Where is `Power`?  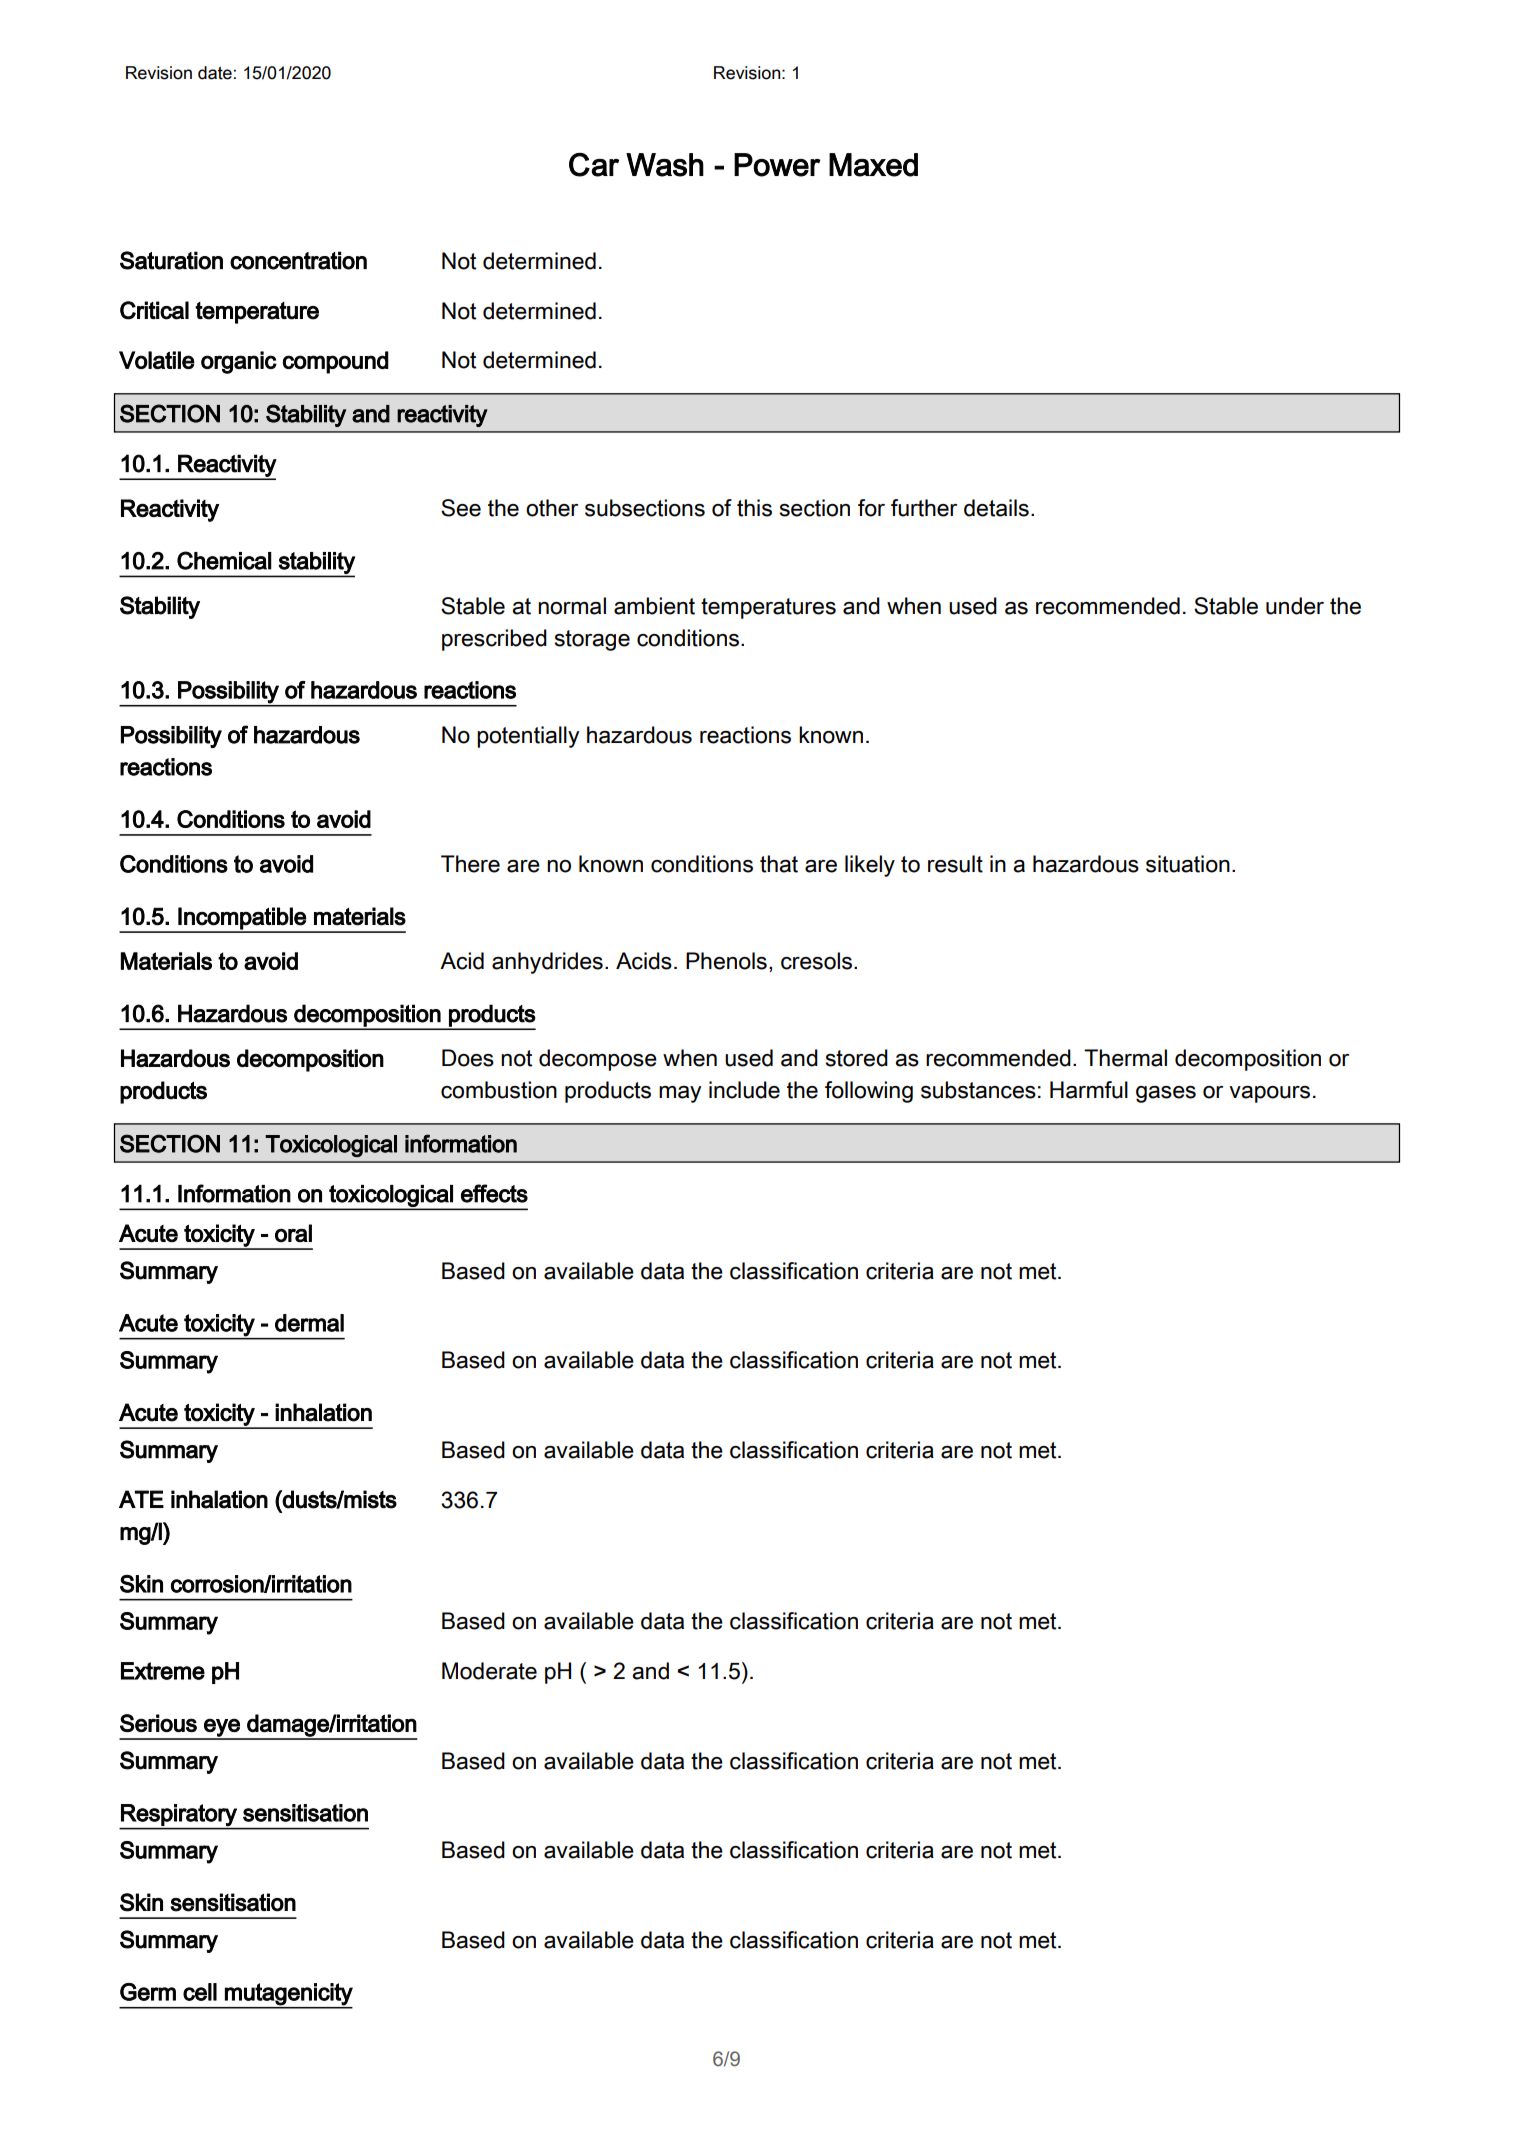
Power is located at coordinates (777, 165).
